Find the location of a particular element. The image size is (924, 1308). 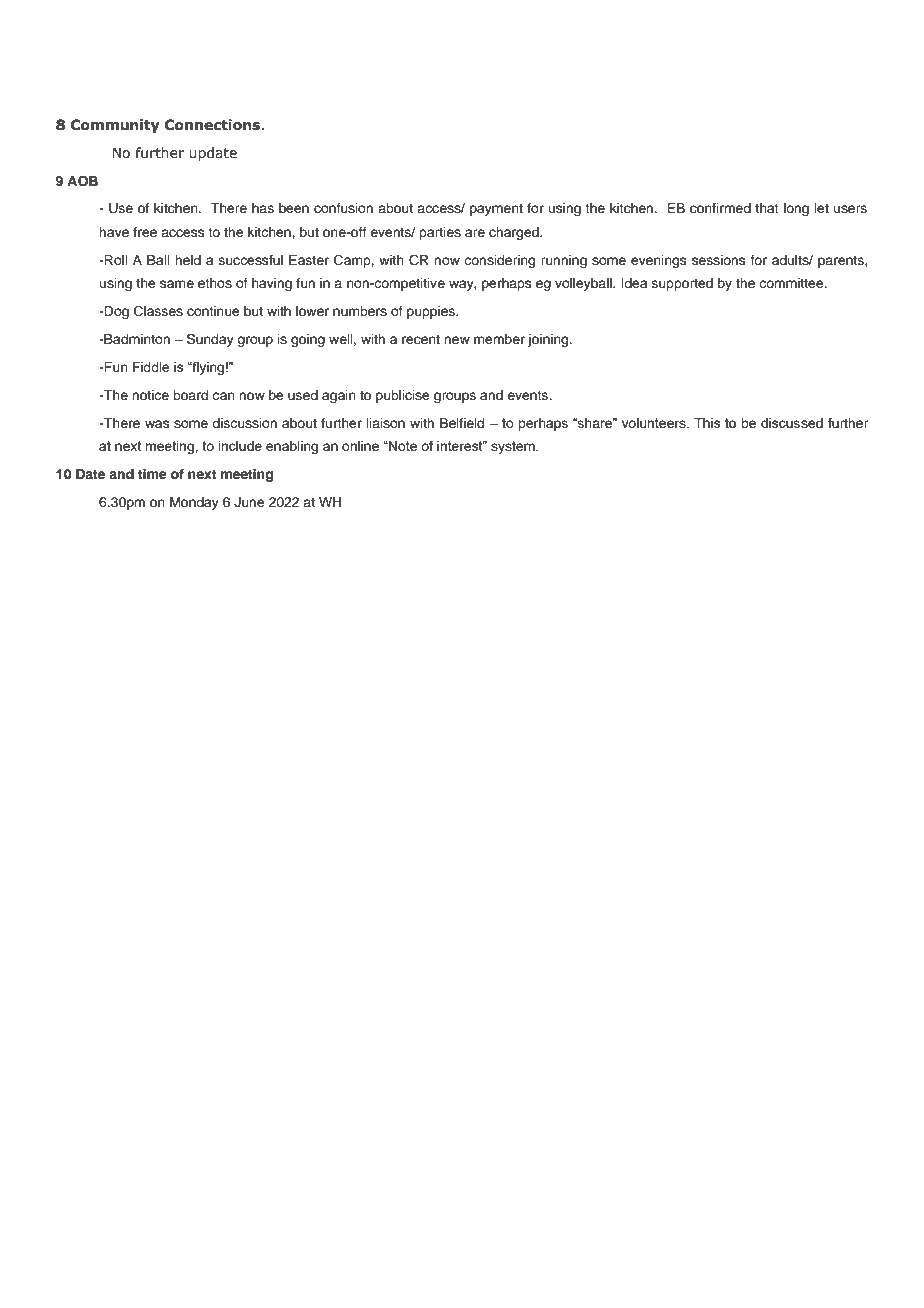

long is located at coordinates (796, 209).
